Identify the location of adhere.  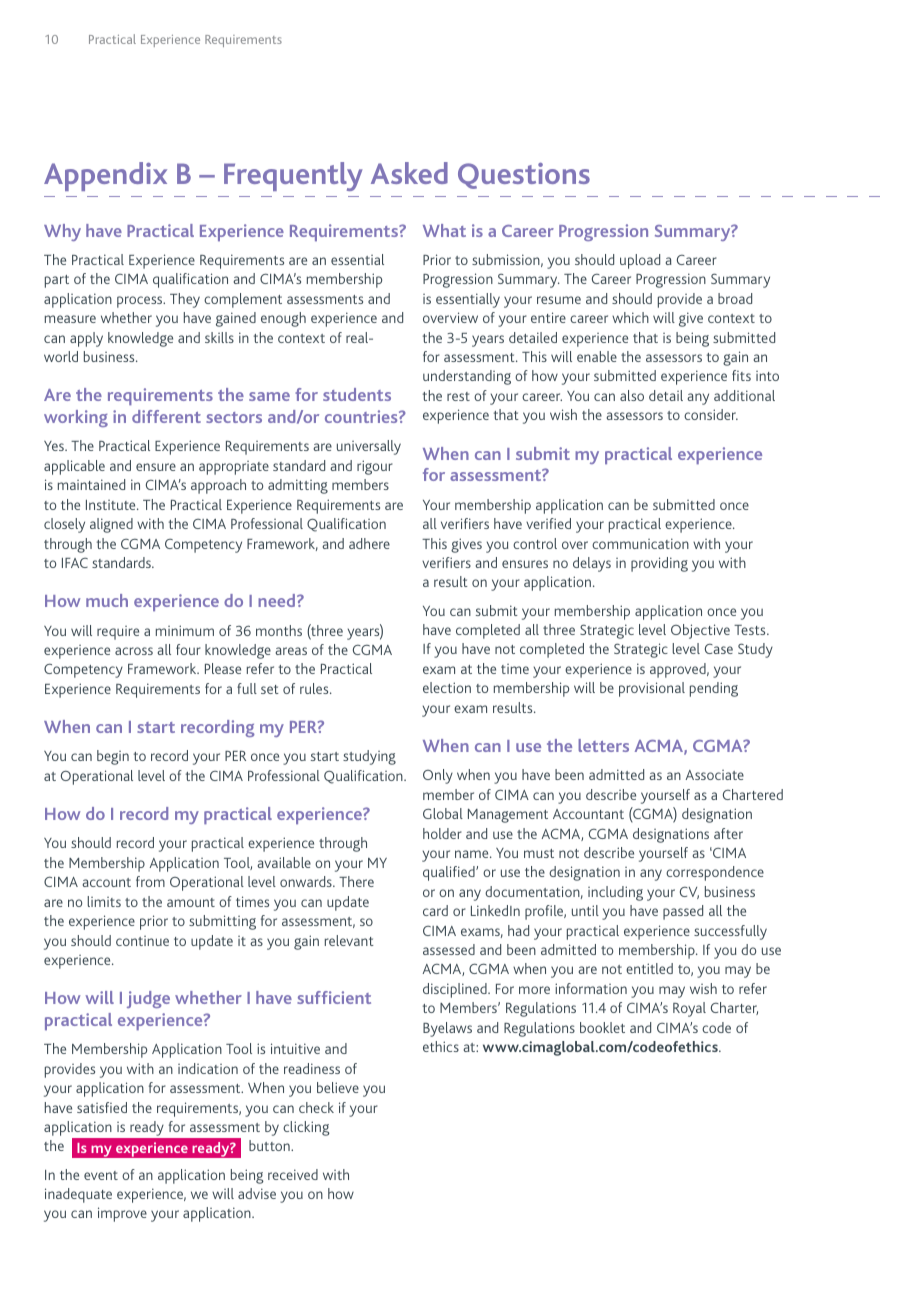
(369, 543).
